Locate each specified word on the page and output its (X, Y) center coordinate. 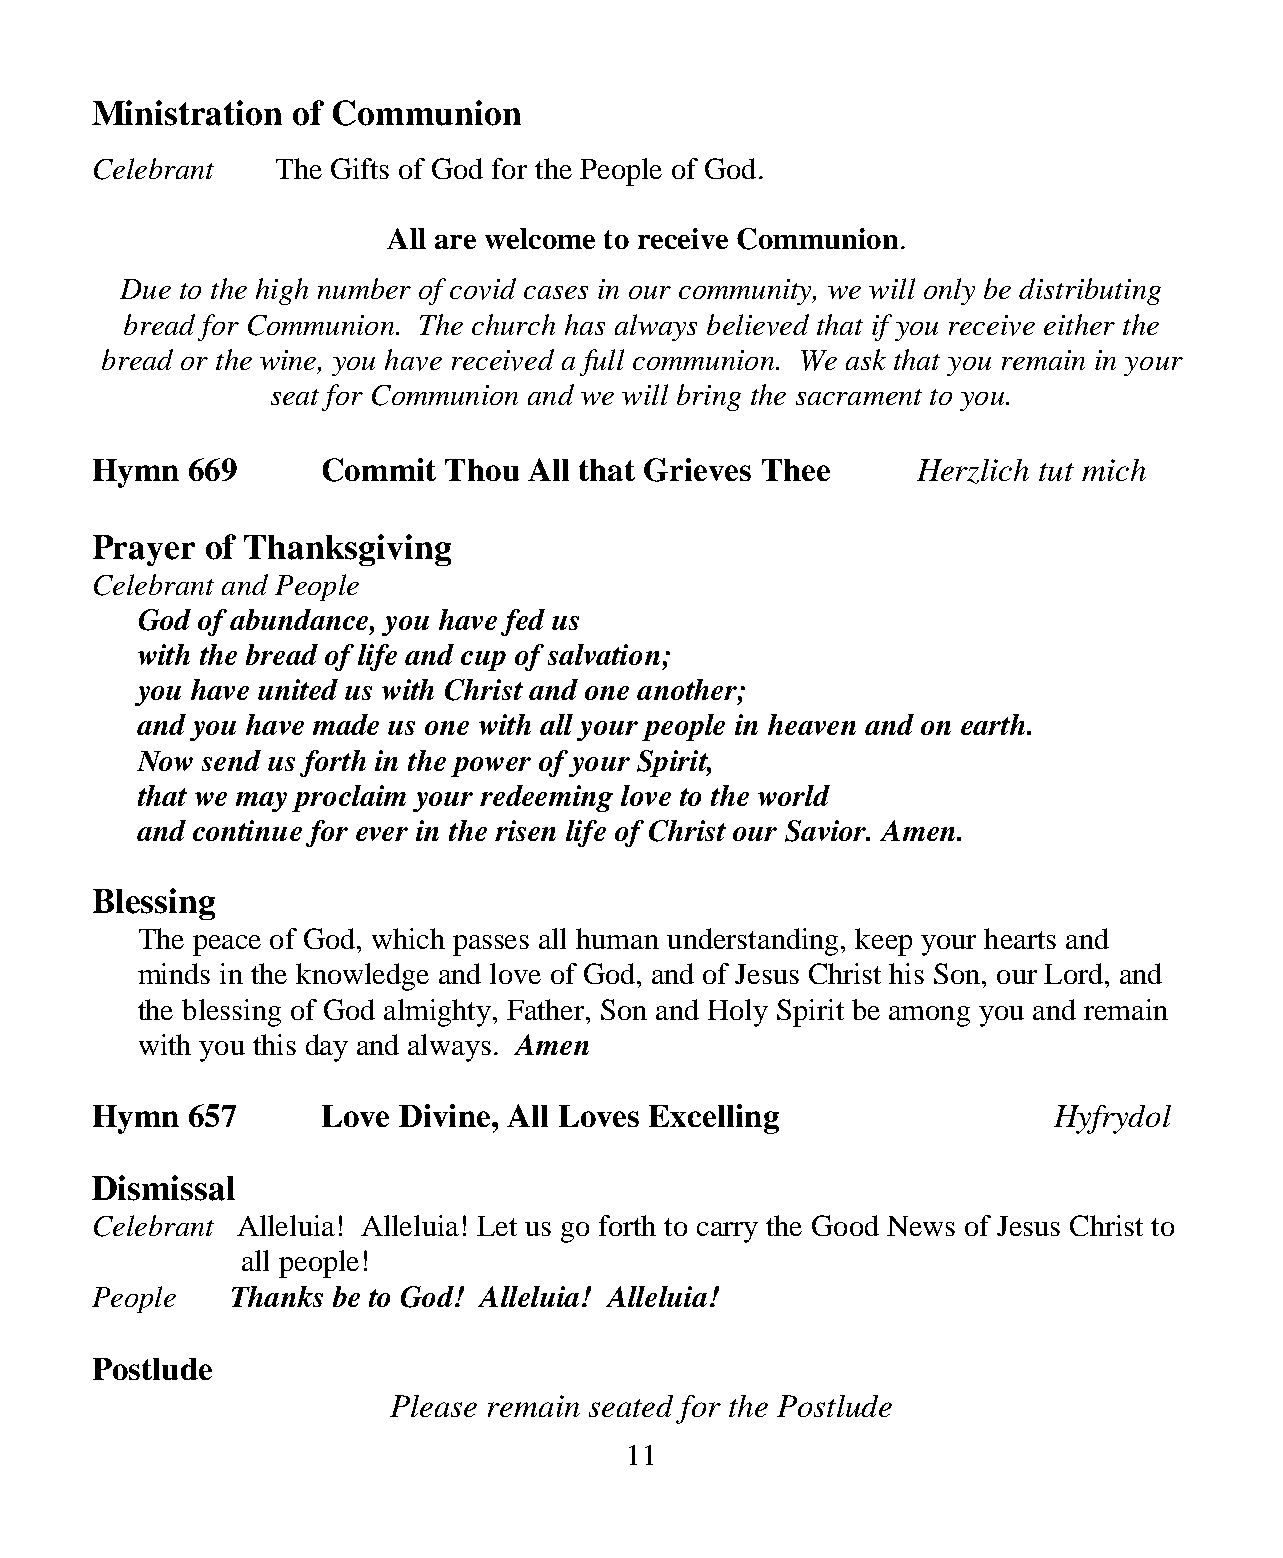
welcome (540, 238)
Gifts (360, 168)
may (261, 802)
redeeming (546, 798)
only (949, 291)
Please (433, 1406)
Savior (827, 831)
